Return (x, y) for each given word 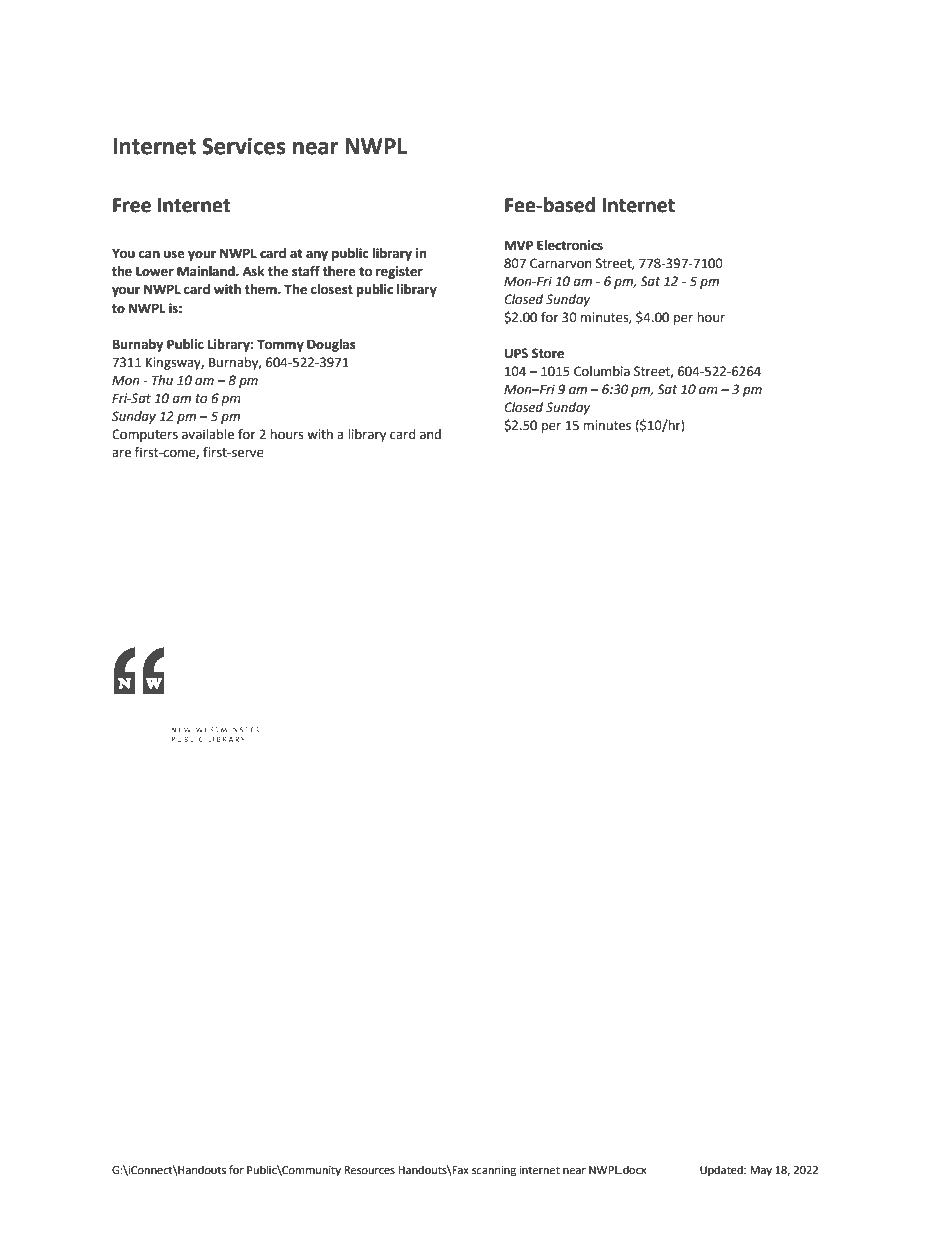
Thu (162, 380)
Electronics (570, 245)
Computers (145, 435)
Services (244, 146)
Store (548, 353)
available (208, 434)
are (121, 454)
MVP (519, 245)
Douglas (331, 345)
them (261, 289)
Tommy (280, 345)
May (761, 1171)
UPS (516, 353)
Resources (369, 1170)
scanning (494, 1171)
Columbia (602, 371)
